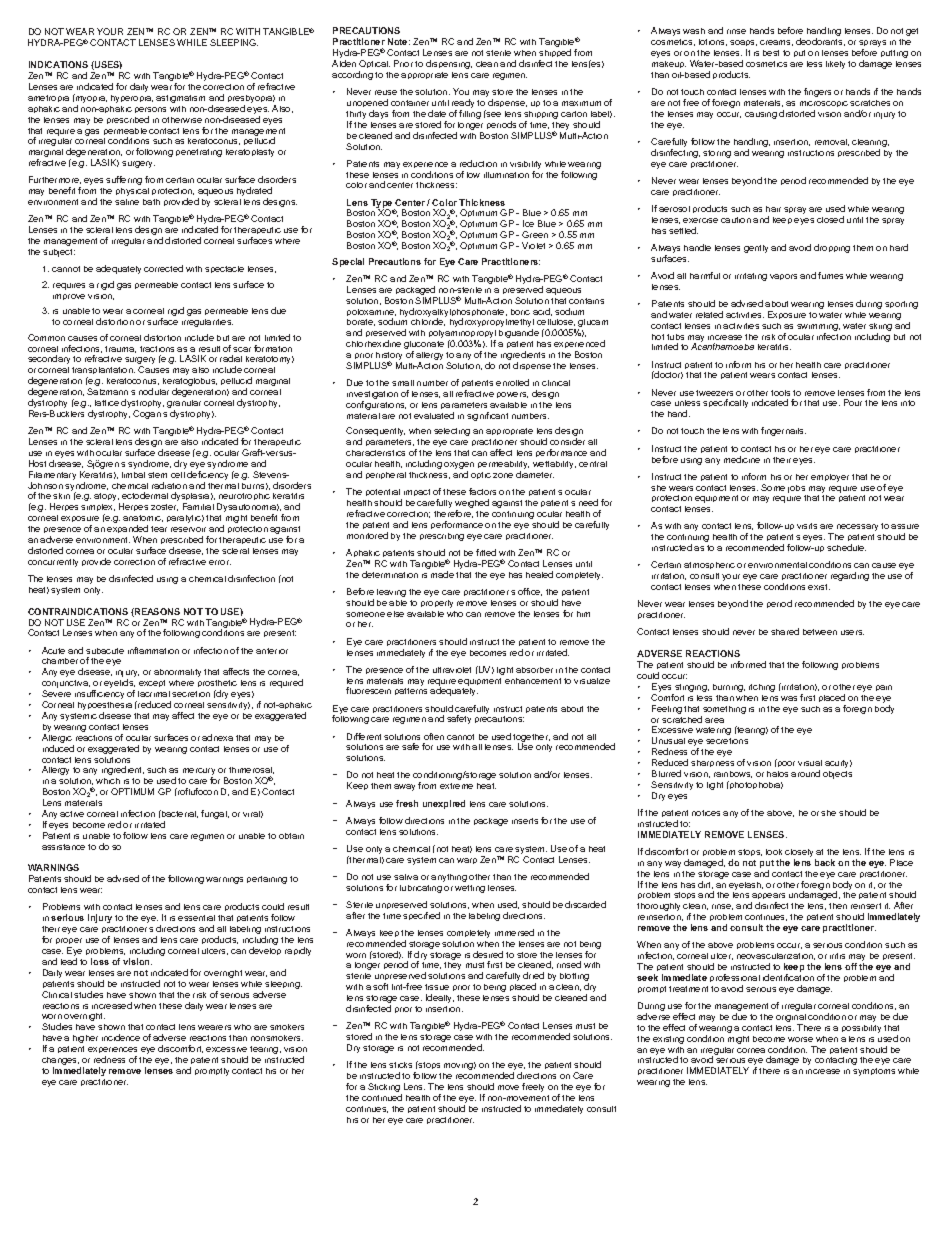 This image has width=952, height=1233. Describe the element at coordinates (520, 312) in the image. I see `boric` at that location.
